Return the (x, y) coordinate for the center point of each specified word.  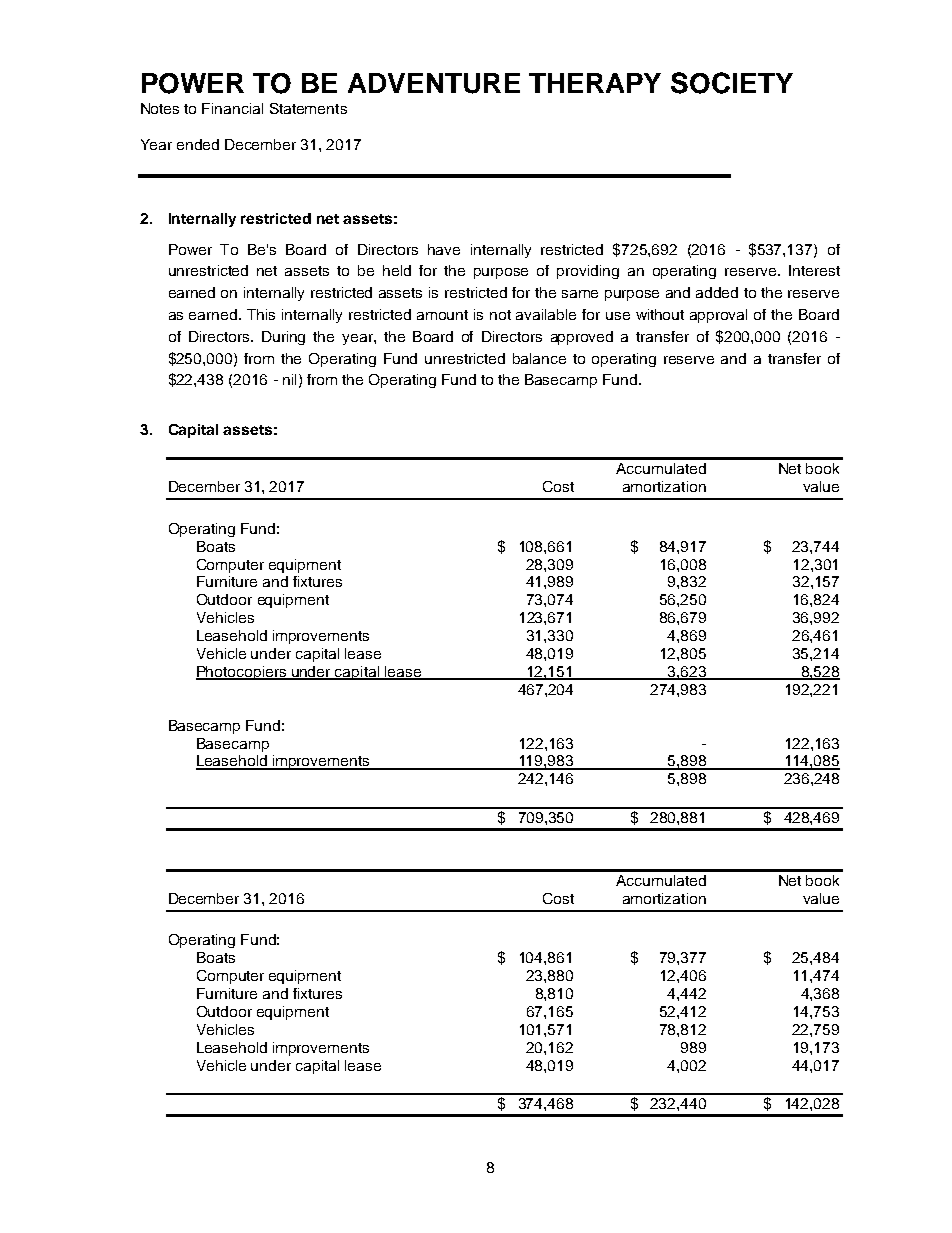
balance (539, 358)
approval (718, 316)
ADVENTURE (434, 83)
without (660, 314)
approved (582, 338)
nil (289, 379)
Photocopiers (242, 673)
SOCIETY (732, 83)
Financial (232, 108)
